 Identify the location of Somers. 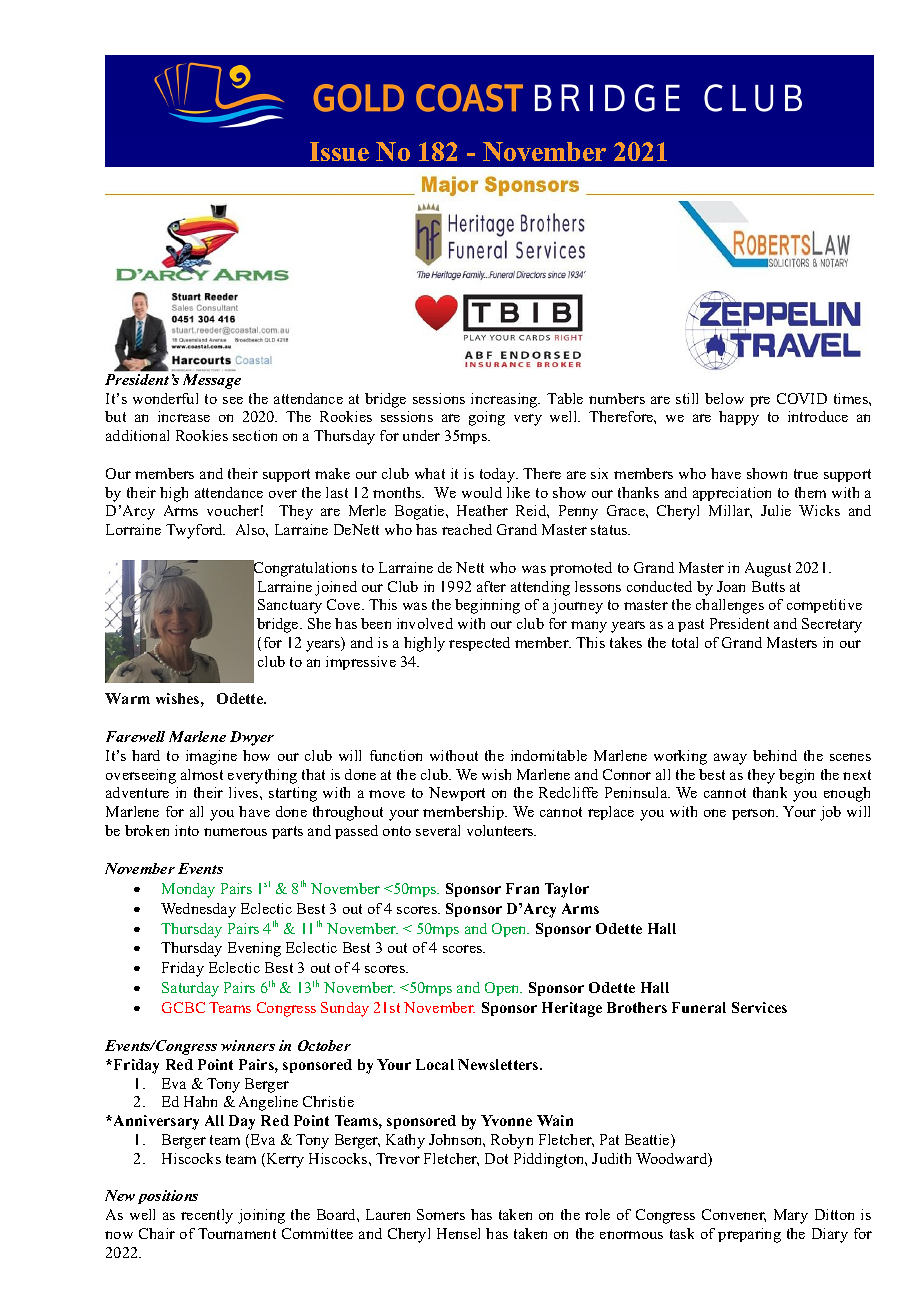
(441, 1214).
